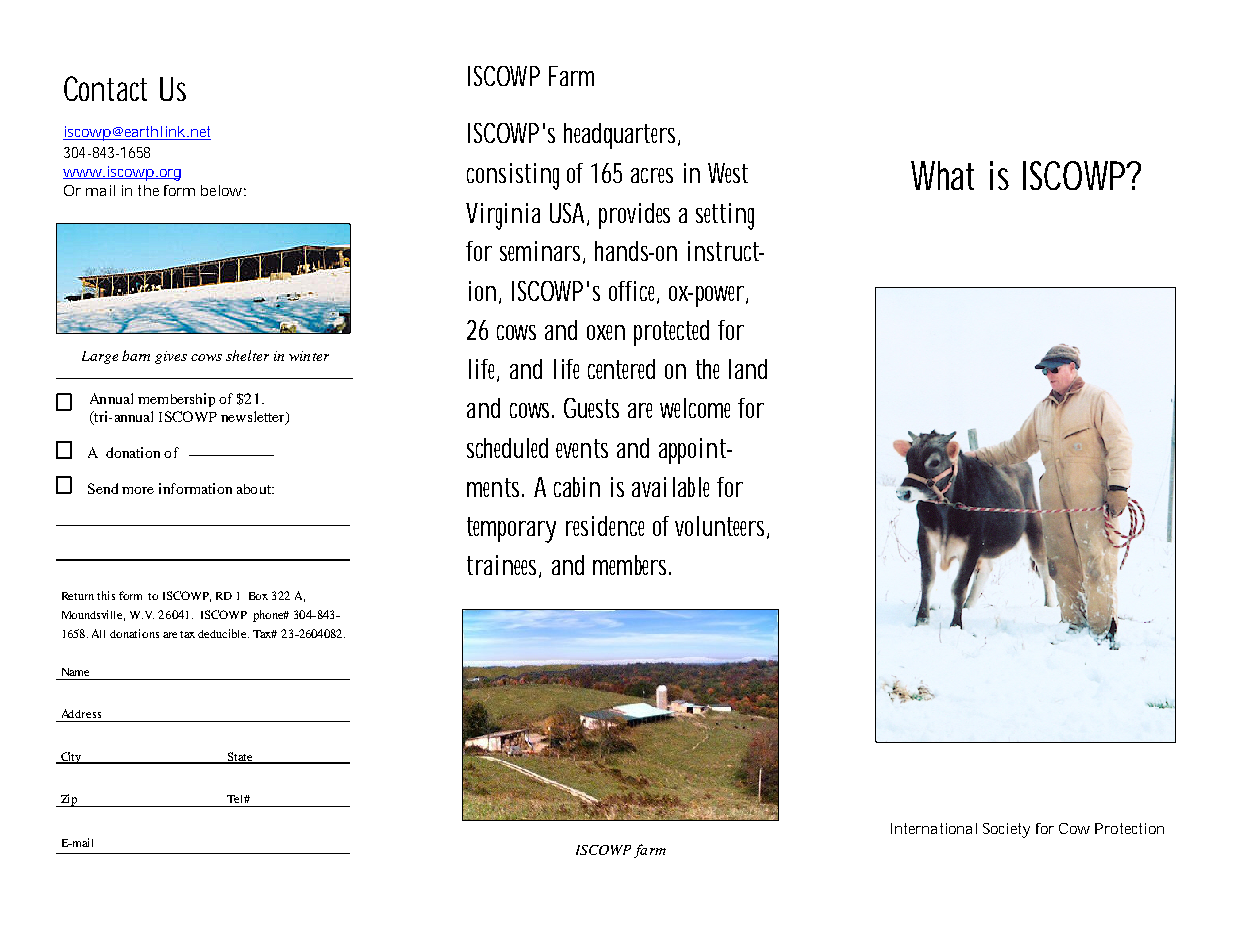  Describe the element at coordinates (69, 800) in the image. I see `Zip` at that location.
